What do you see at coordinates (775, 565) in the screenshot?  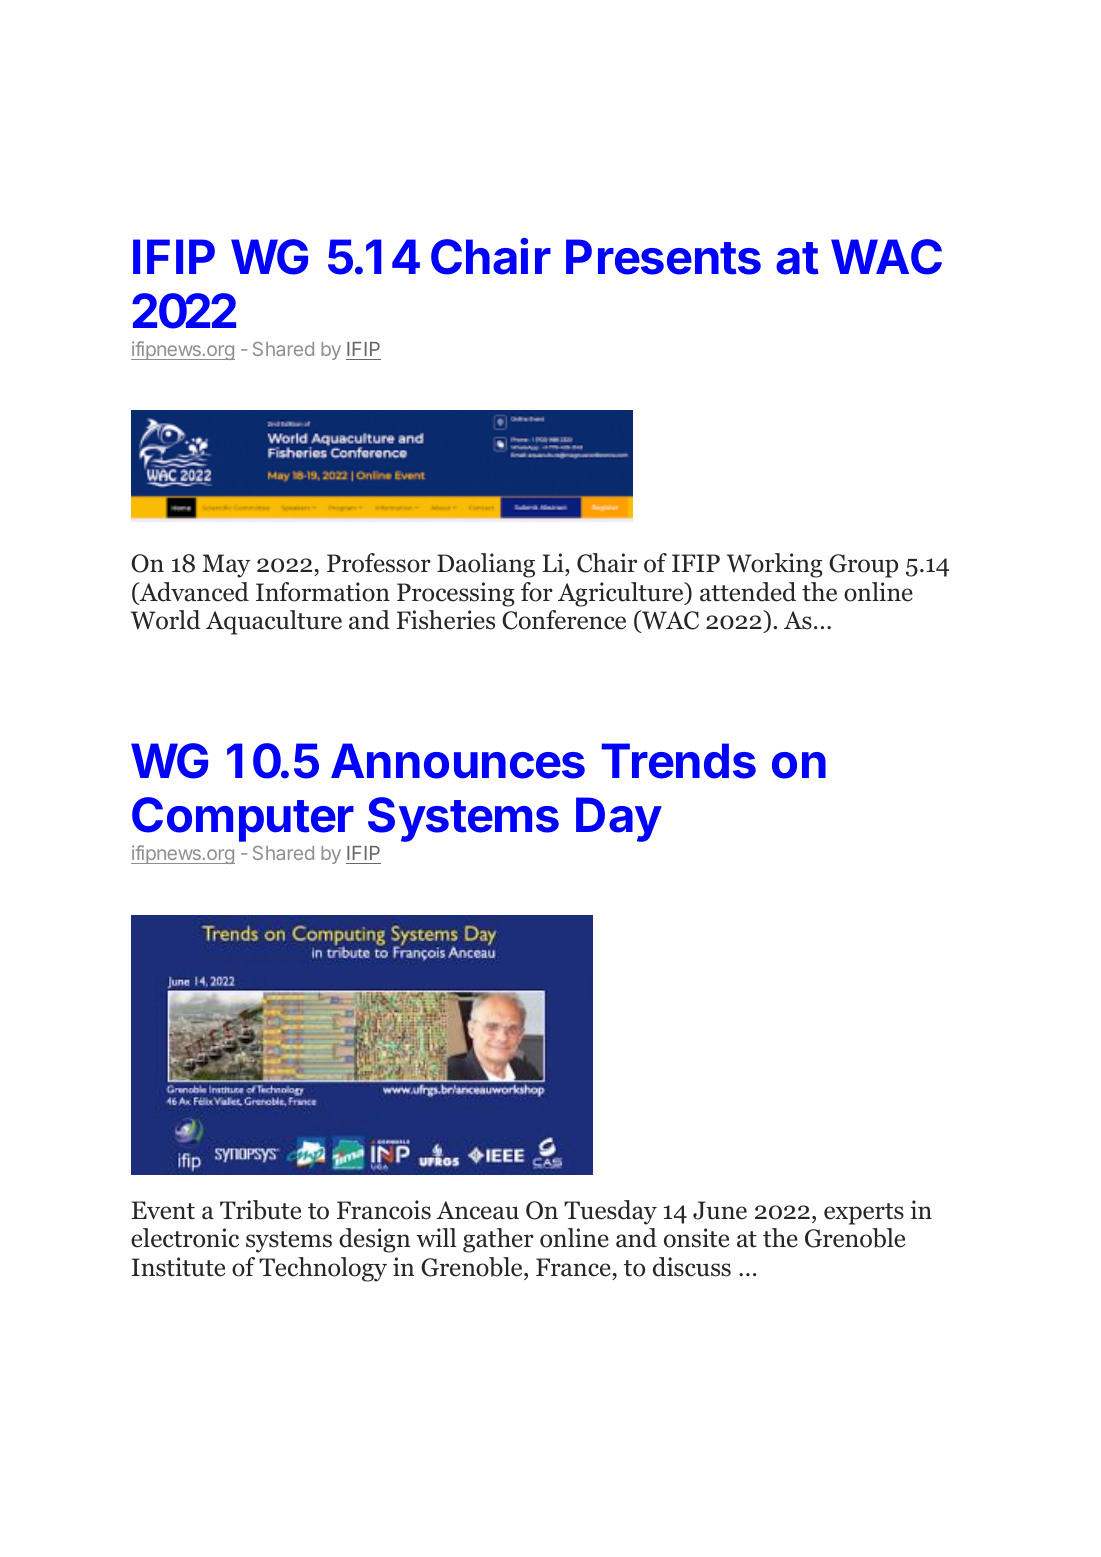 I see `Working` at bounding box center [775, 565].
